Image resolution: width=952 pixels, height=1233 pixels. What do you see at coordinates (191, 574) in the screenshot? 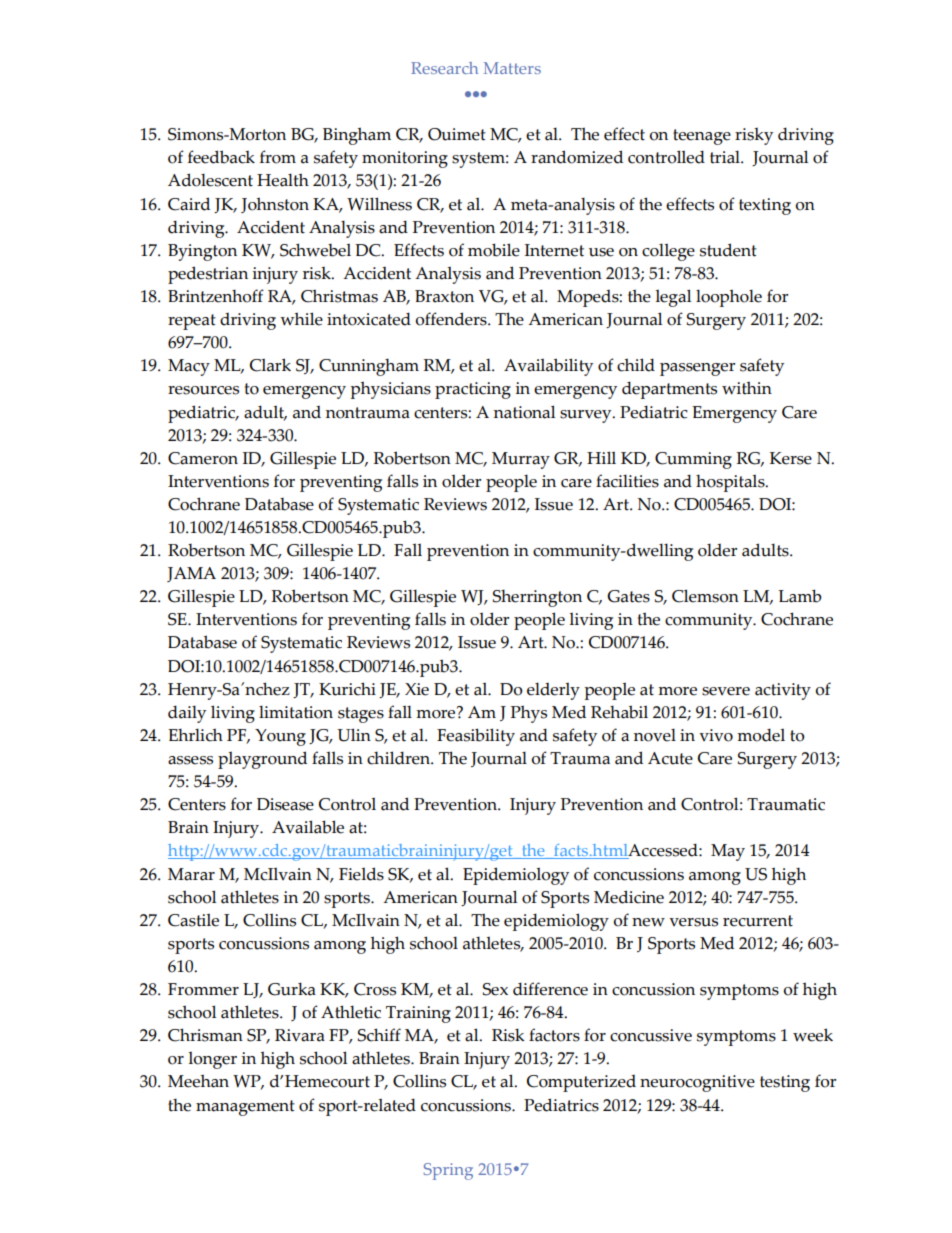
I see `JAMA` at bounding box center [191, 574].
